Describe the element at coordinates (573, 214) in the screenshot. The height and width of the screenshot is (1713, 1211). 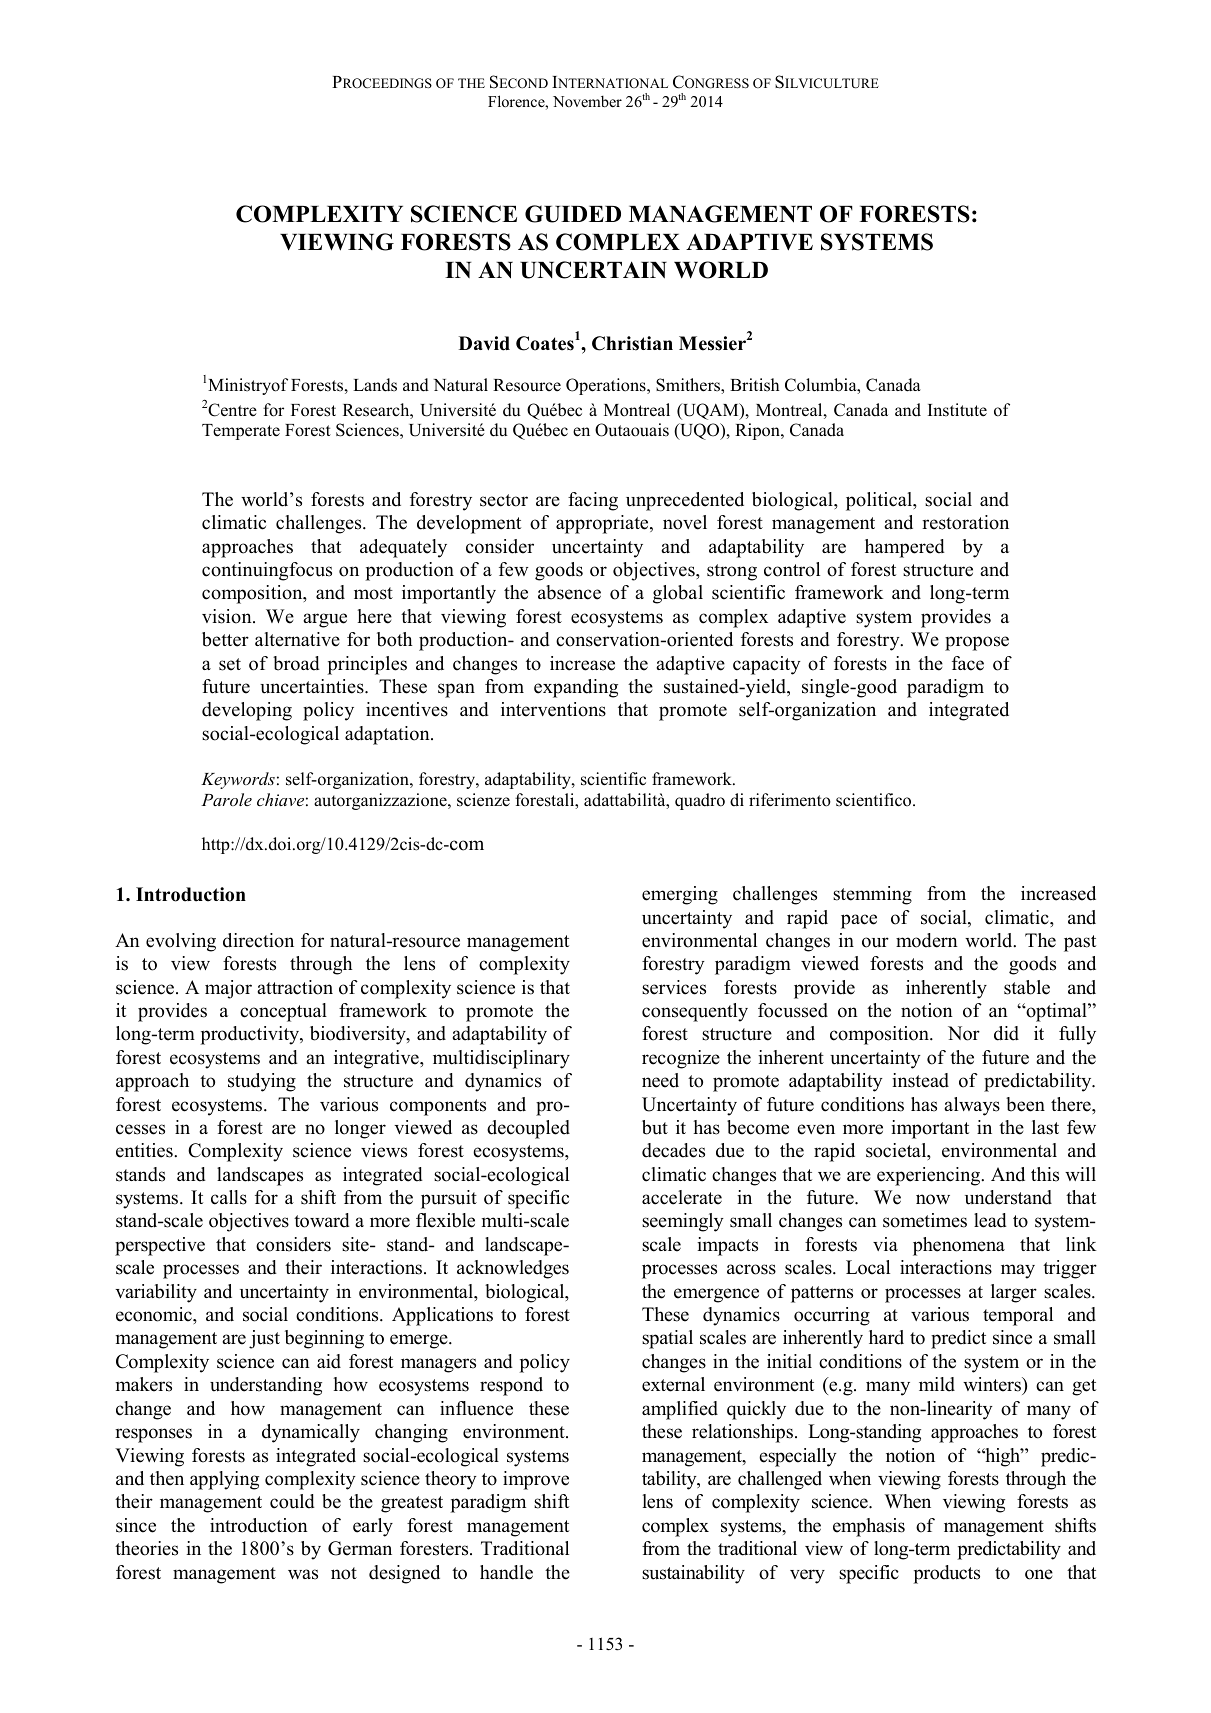
I see `GUIDED` at that location.
